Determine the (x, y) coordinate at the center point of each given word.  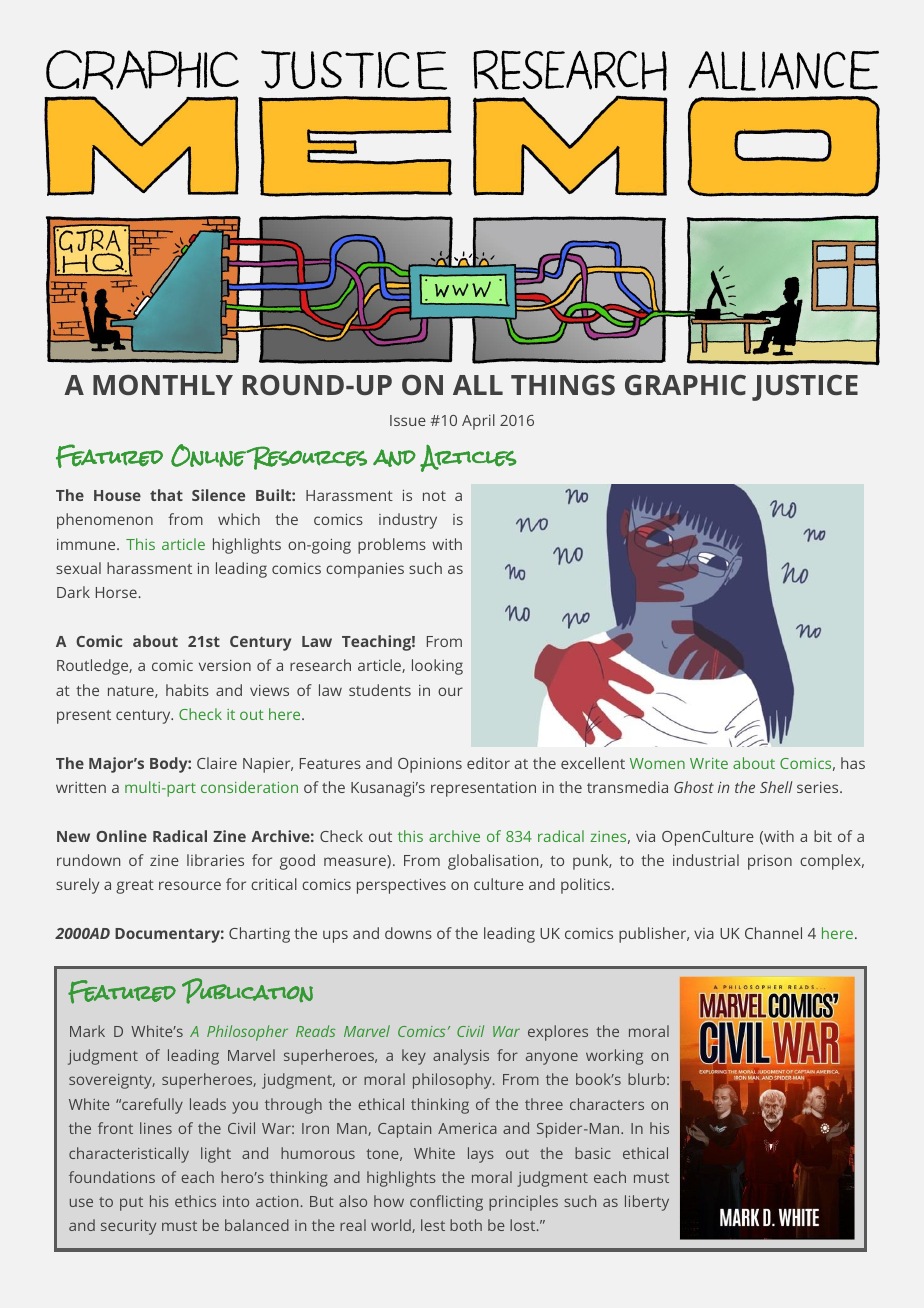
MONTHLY (163, 385)
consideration (249, 787)
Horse (117, 592)
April (478, 422)
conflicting (446, 1203)
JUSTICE (805, 388)
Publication (247, 991)
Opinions (430, 765)
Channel (773, 933)
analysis (461, 1057)
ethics (195, 1201)
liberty (647, 1203)
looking (437, 667)
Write (709, 763)
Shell (776, 787)
